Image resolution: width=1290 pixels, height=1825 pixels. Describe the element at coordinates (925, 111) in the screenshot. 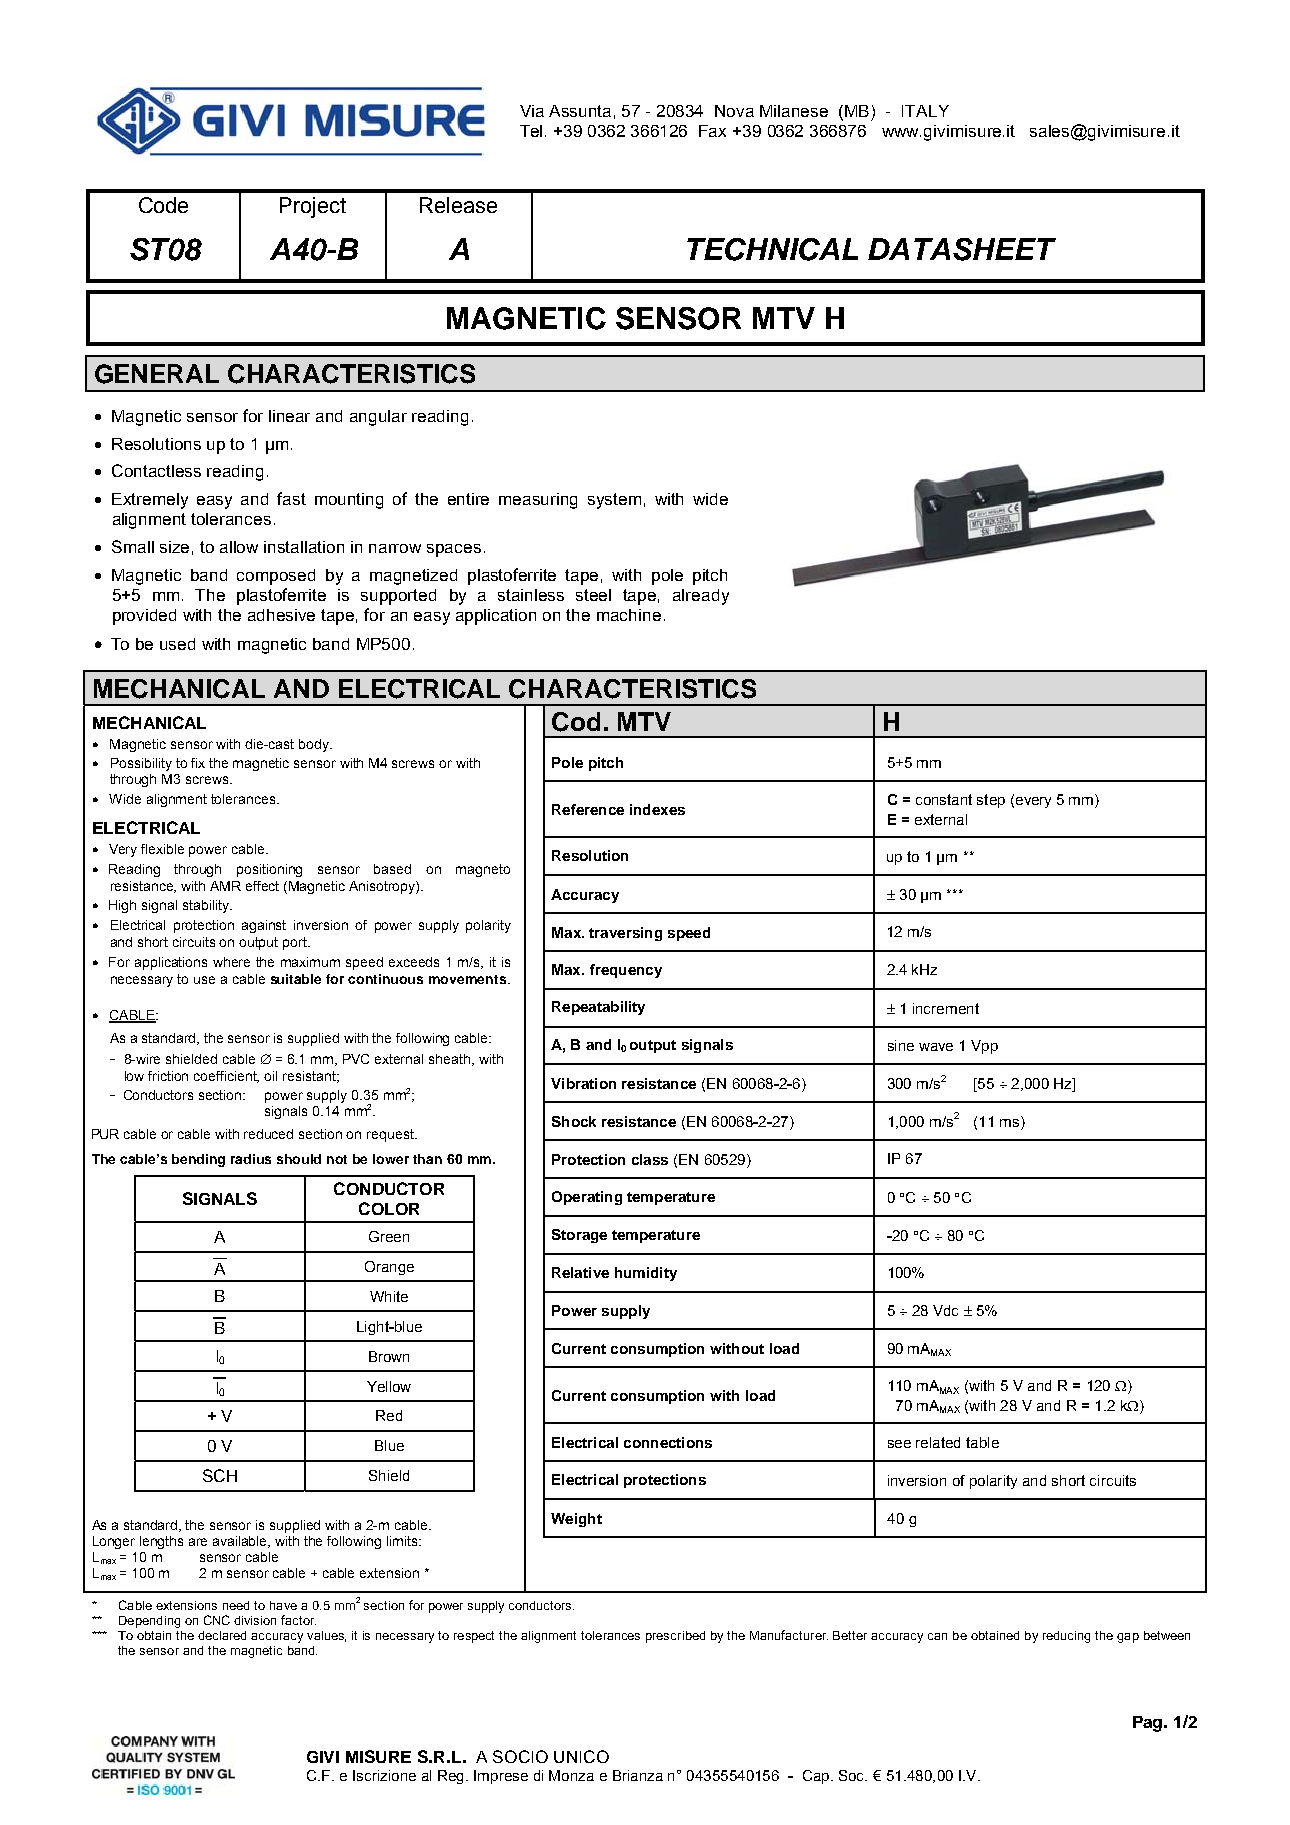

I see `ITALY` at that location.
